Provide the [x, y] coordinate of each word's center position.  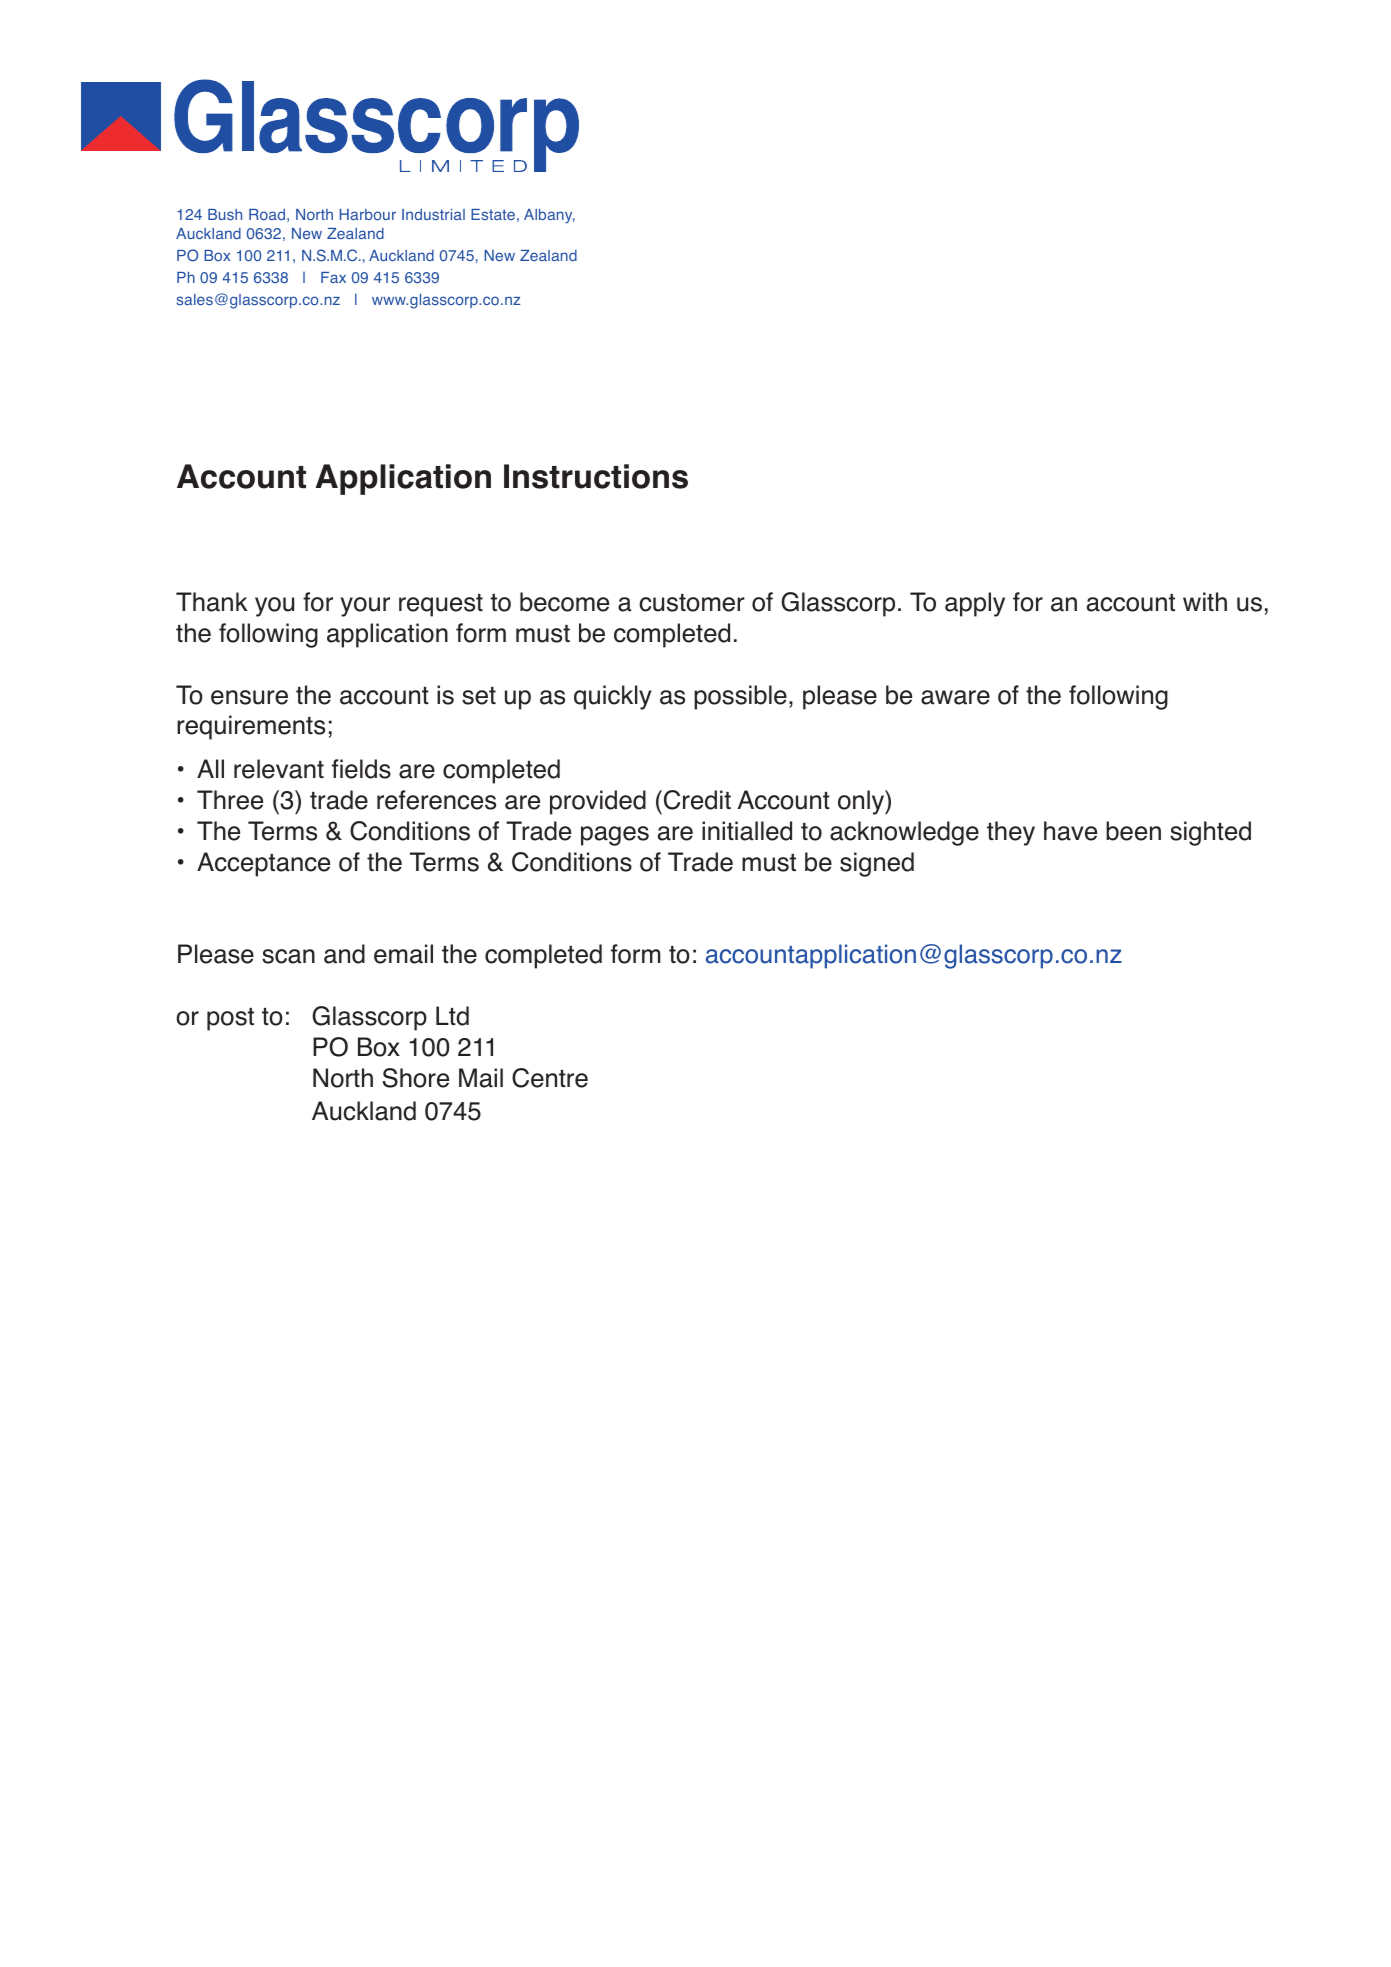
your [365, 607]
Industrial [433, 215]
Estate [493, 215]
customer [692, 603]
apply [975, 604]
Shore [415, 1078]
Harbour [368, 214]
